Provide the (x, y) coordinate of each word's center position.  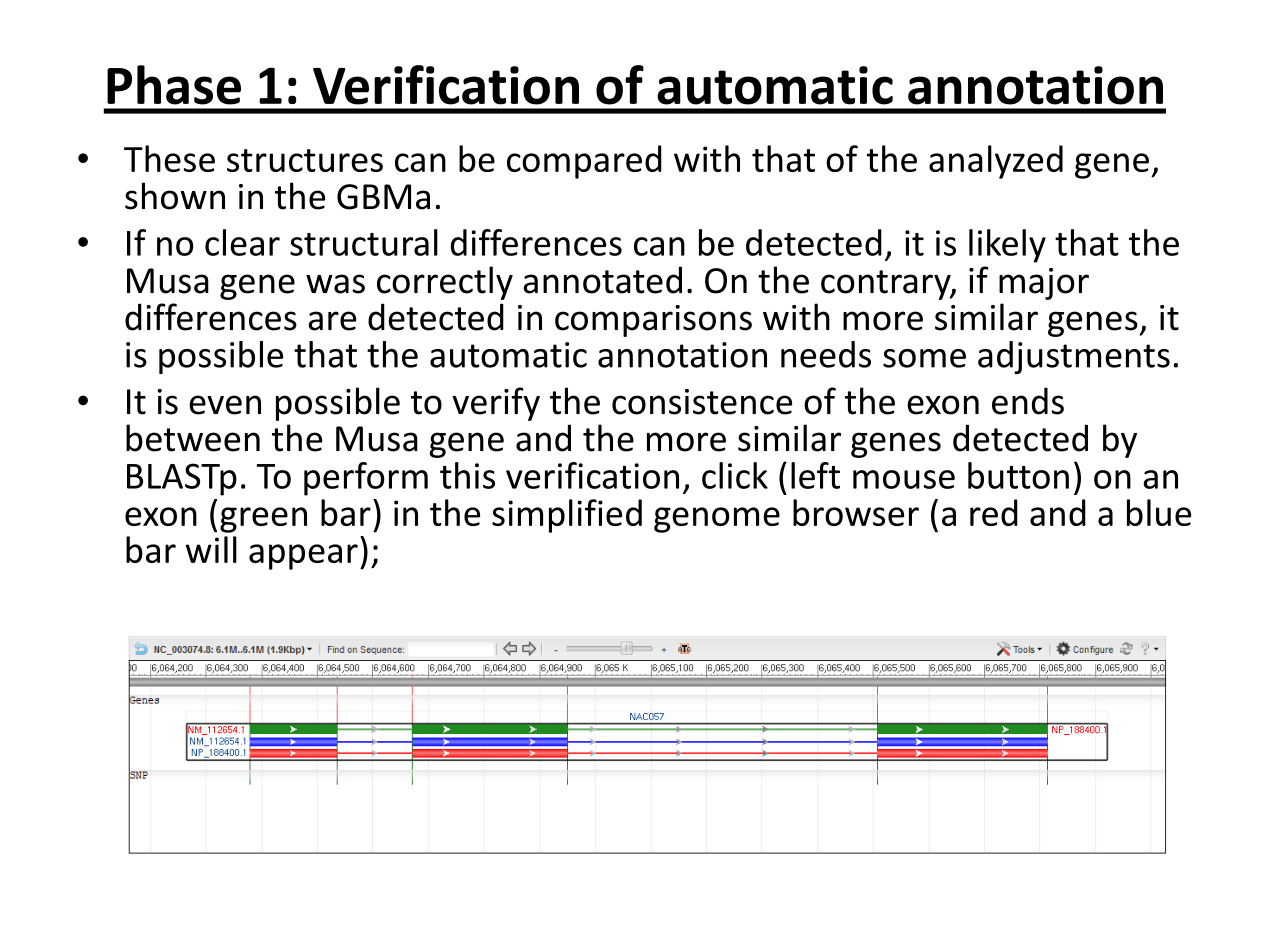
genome (717, 520)
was (335, 284)
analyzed (996, 162)
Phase (174, 85)
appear (303, 557)
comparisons (653, 321)
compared (584, 162)
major (1044, 284)
